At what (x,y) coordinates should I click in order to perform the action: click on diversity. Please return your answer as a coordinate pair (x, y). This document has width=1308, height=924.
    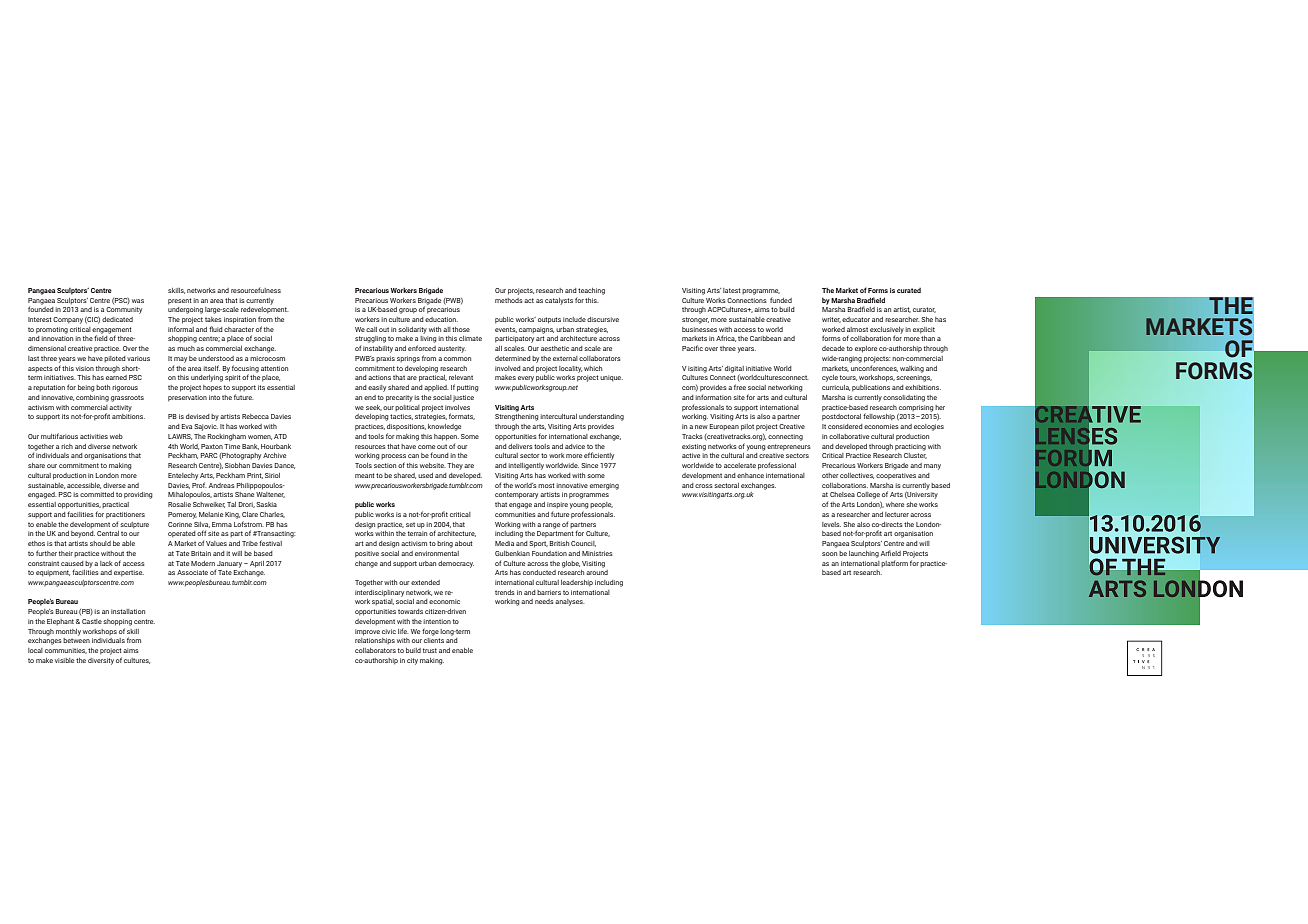
    Looking at the image, I should click on (101, 661).
